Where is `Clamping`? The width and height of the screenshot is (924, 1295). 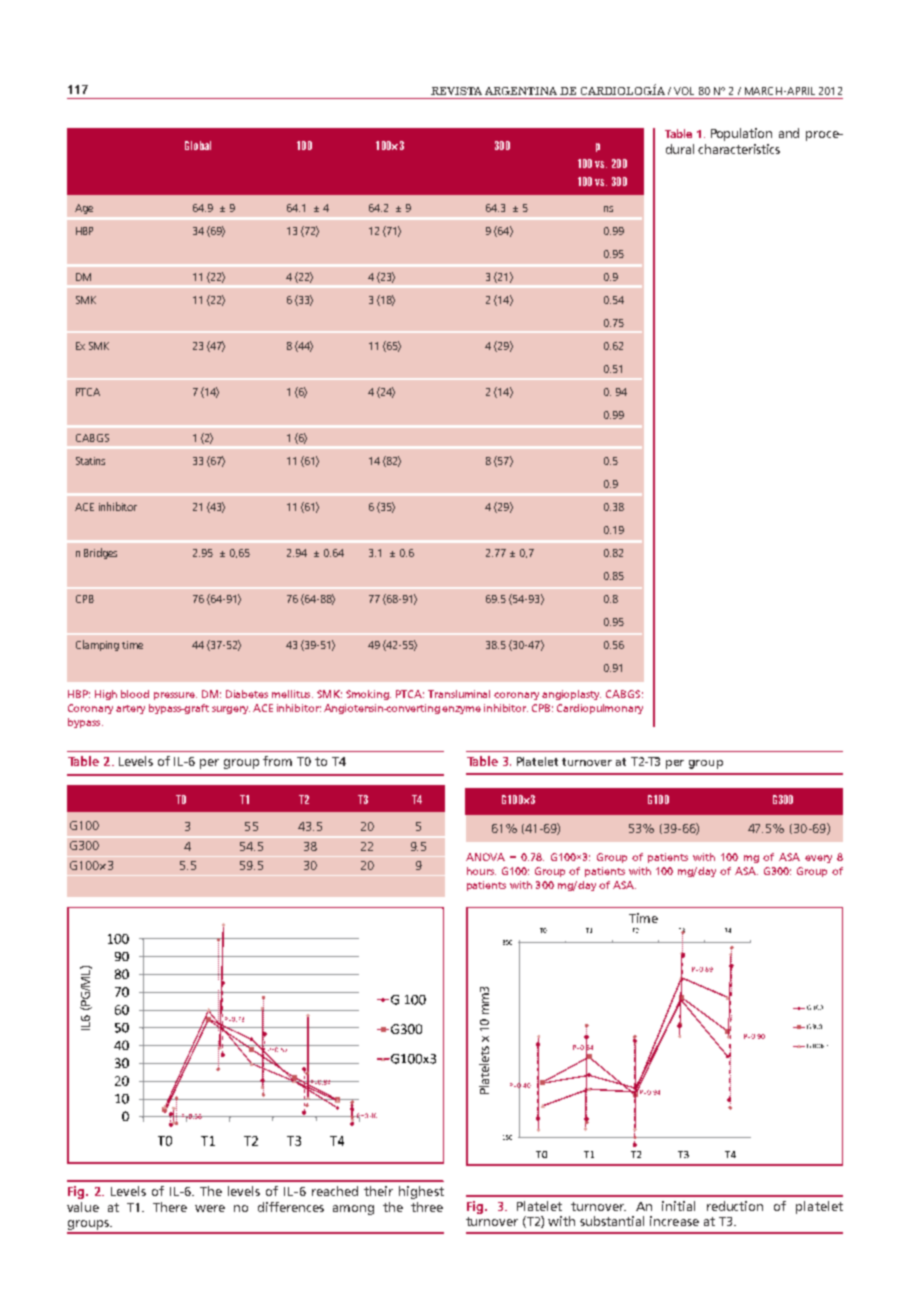
Clamping is located at coordinates (97, 645).
